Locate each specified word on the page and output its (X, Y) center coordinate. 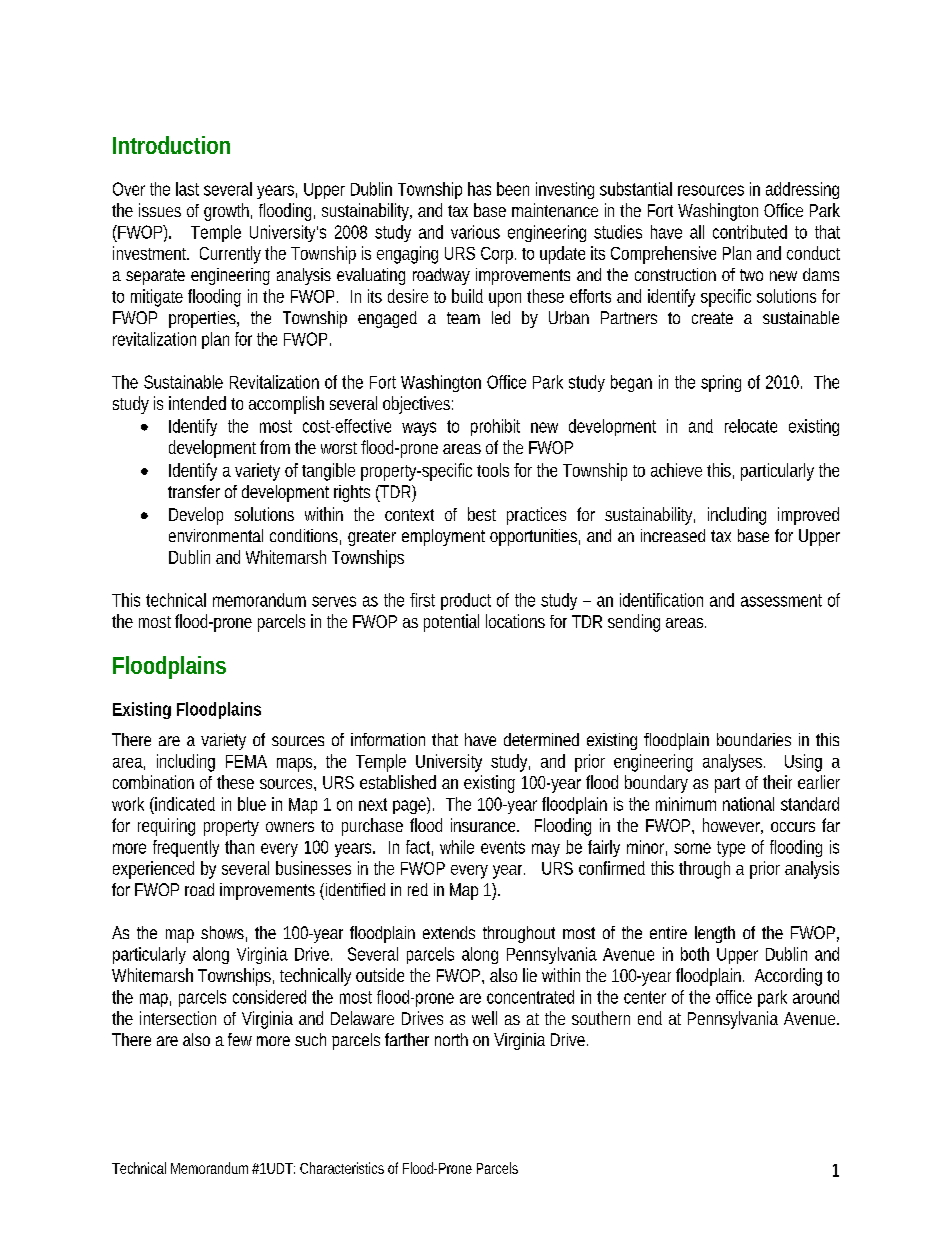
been (513, 189)
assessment (781, 600)
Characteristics (342, 1168)
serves (334, 601)
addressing (802, 190)
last (187, 189)
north (451, 1039)
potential (451, 623)
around (816, 997)
